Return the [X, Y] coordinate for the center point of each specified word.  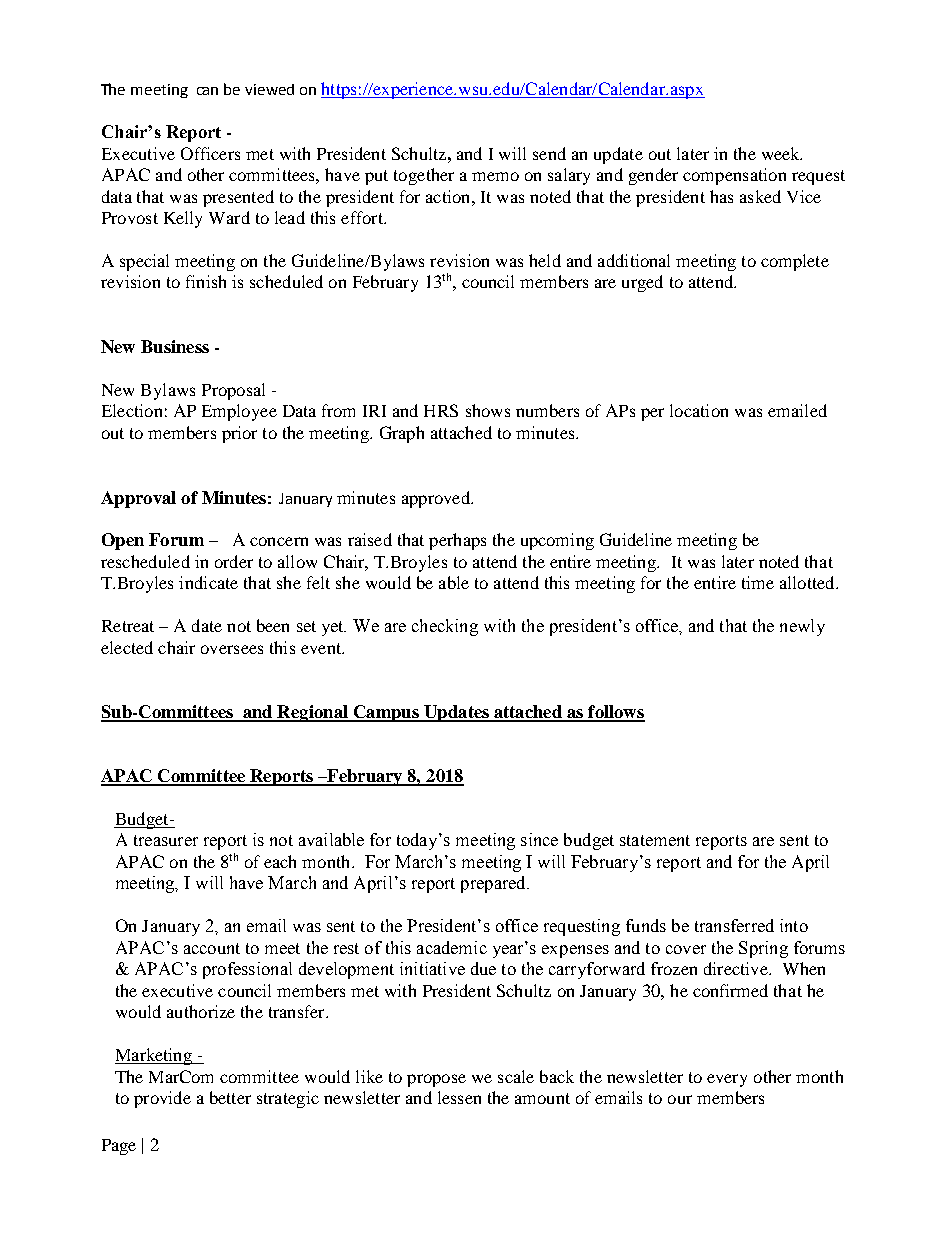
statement [655, 840]
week [782, 153]
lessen [459, 1097]
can [207, 91]
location [699, 410]
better [230, 1097]
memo [495, 176]
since [539, 839]
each [280, 861]
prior [239, 434]
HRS [441, 410]
